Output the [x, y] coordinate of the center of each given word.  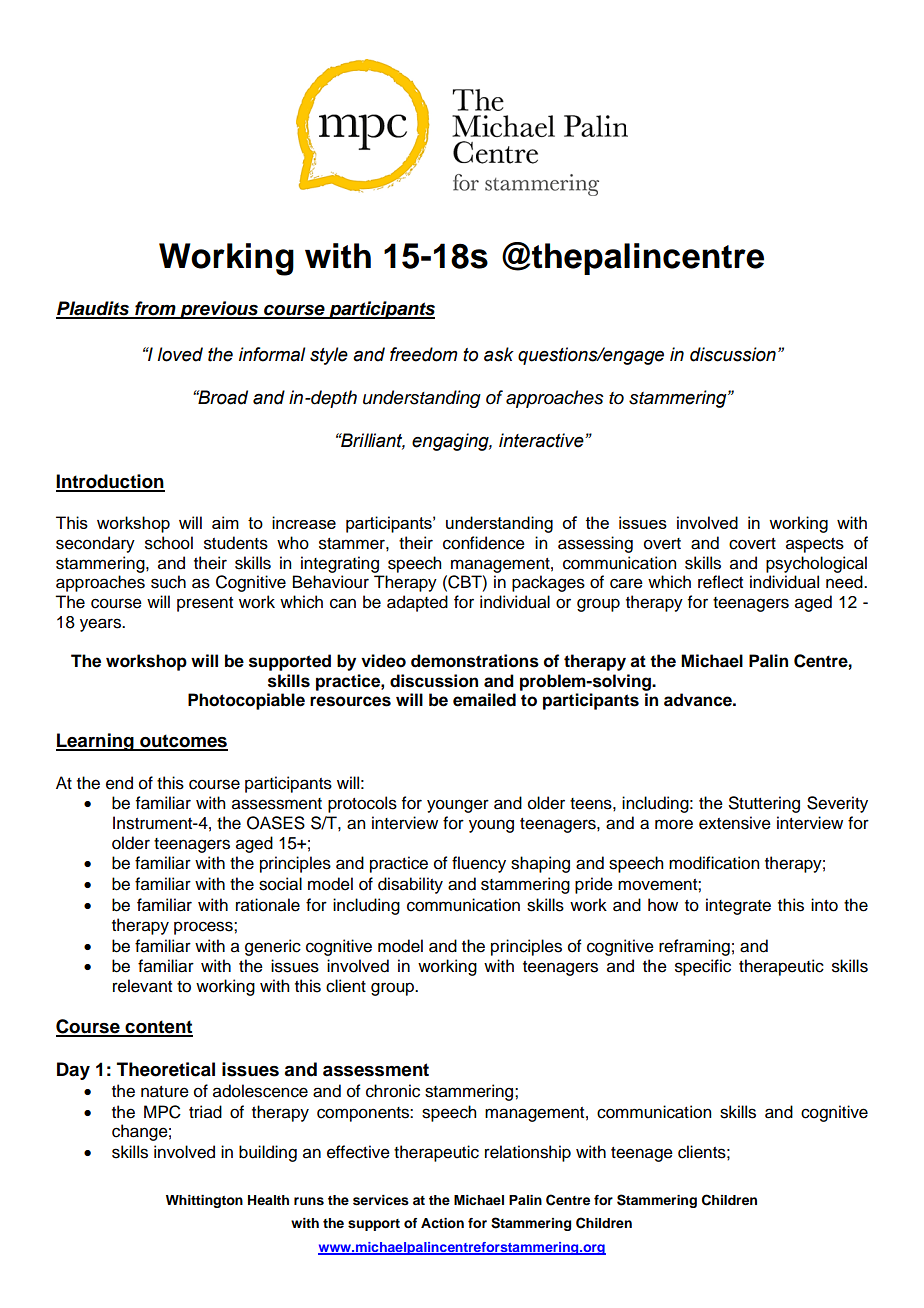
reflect [720, 582]
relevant [142, 986]
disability [410, 885]
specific [703, 967]
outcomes [183, 742]
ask [499, 354]
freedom [424, 354]
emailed [484, 700]
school [169, 543]
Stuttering [764, 804]
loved [180, 354]
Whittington [204, 1201]
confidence [484, 543]
